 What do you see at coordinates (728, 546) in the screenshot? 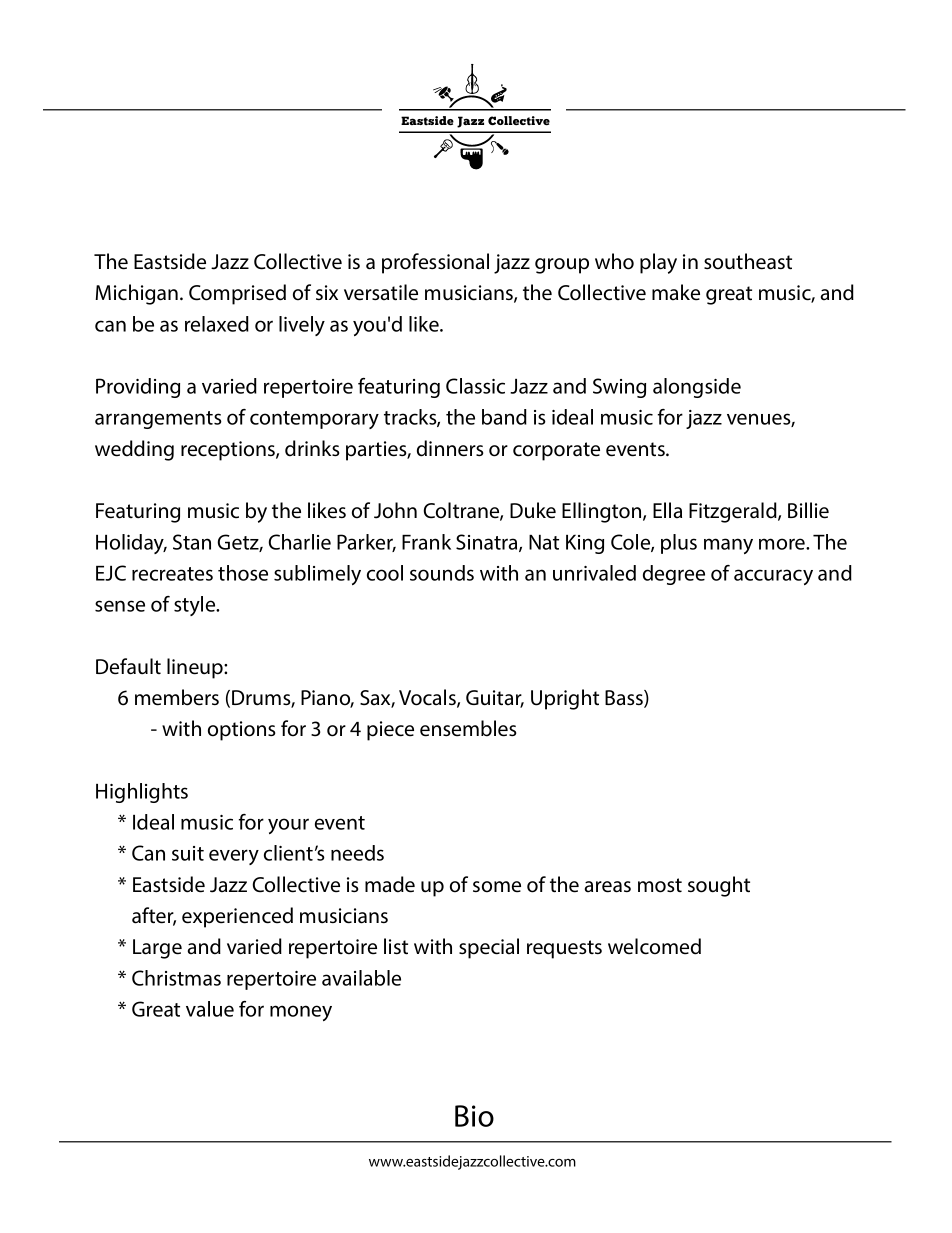
I see `many` at bounding box center [728, 546].
